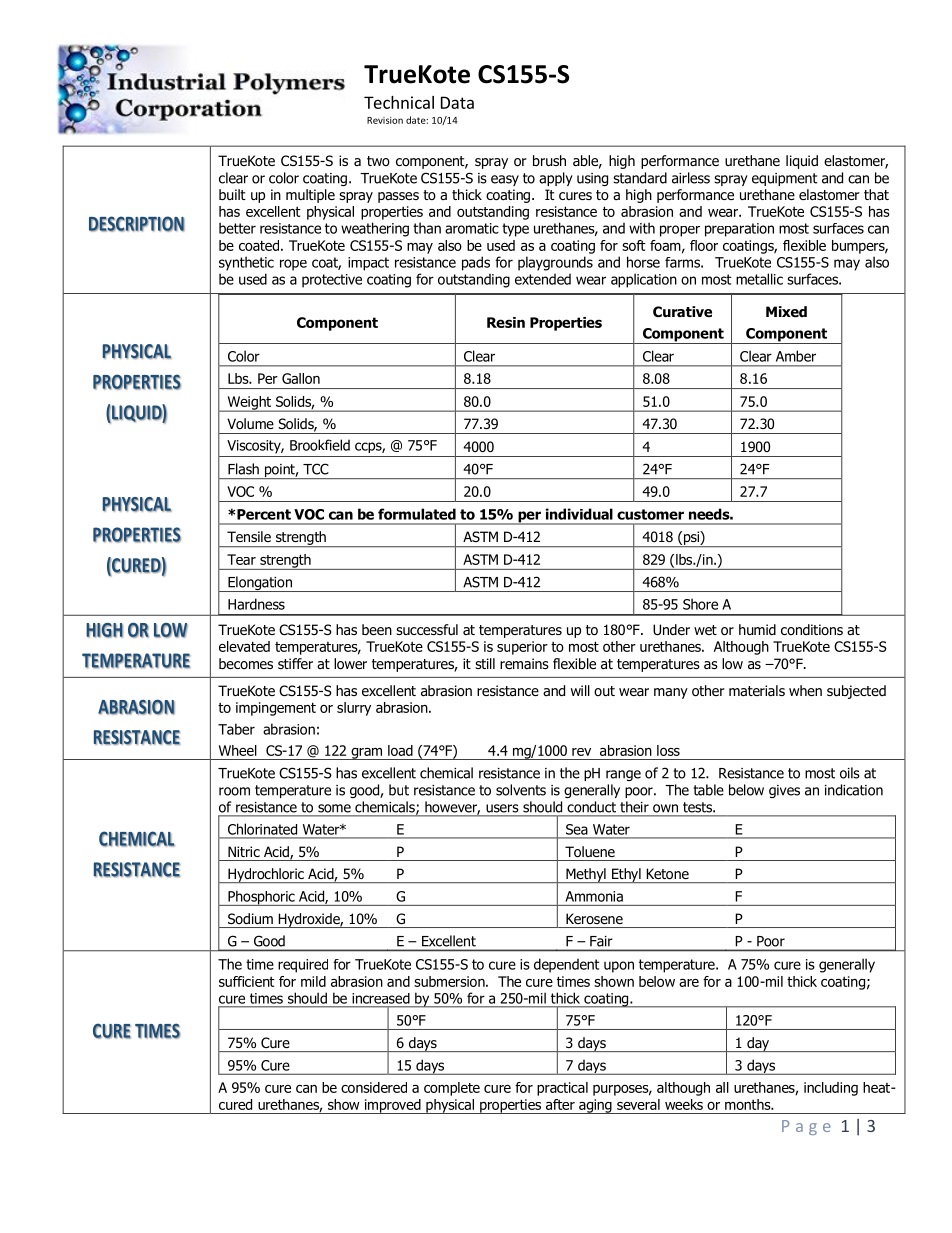 The width and height of the screenshot is (952, 1233). Describe the element at coordinates (374, 1087) in the screenshot. I see `considered` at that location.
